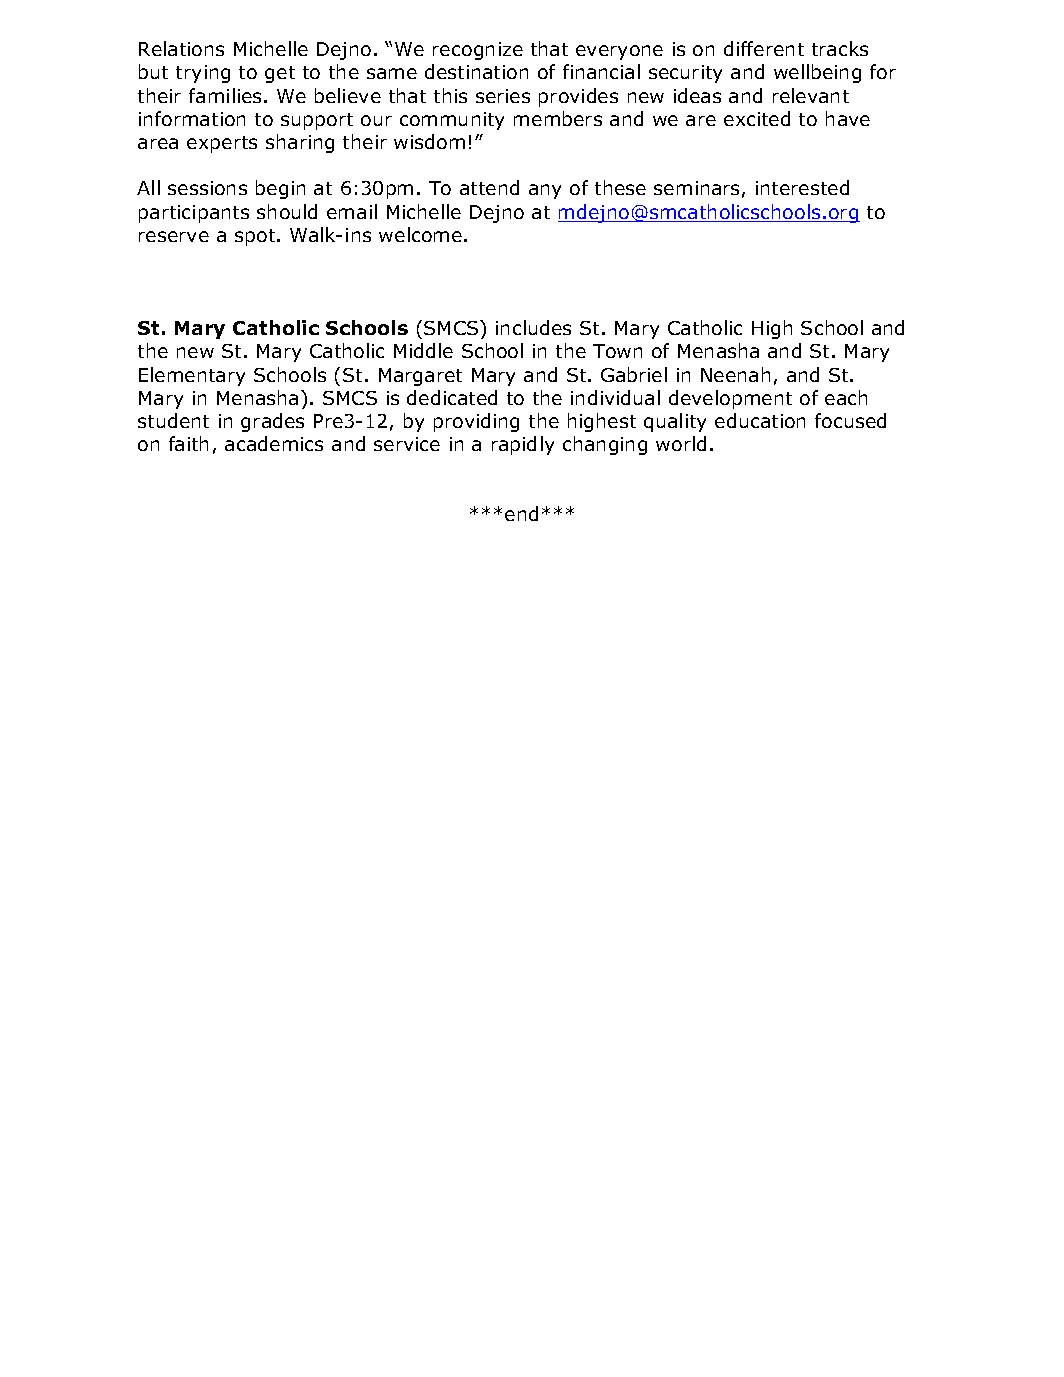 Image resolution: width=1064 pixels, height=1377 pixels. I want to click on spot, so click(256, 237).
